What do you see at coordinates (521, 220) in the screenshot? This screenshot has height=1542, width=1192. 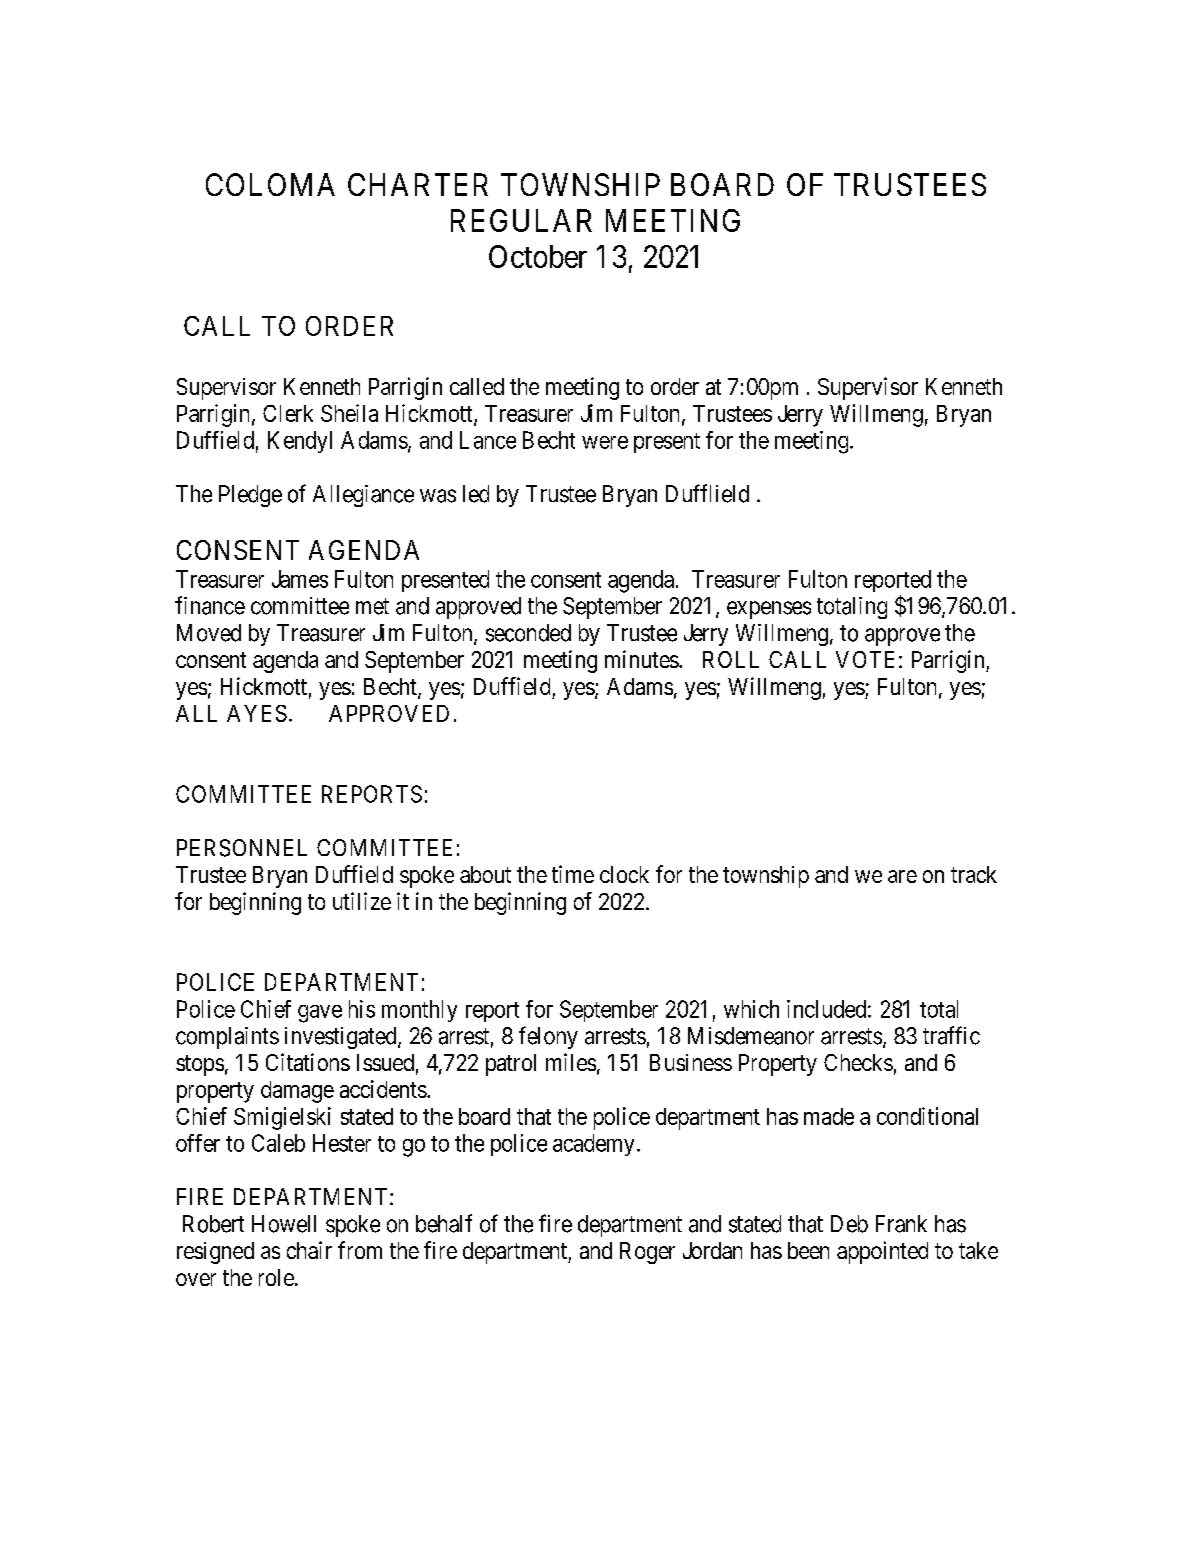 I see `REGULAR` at bounding box center [521, 220].
